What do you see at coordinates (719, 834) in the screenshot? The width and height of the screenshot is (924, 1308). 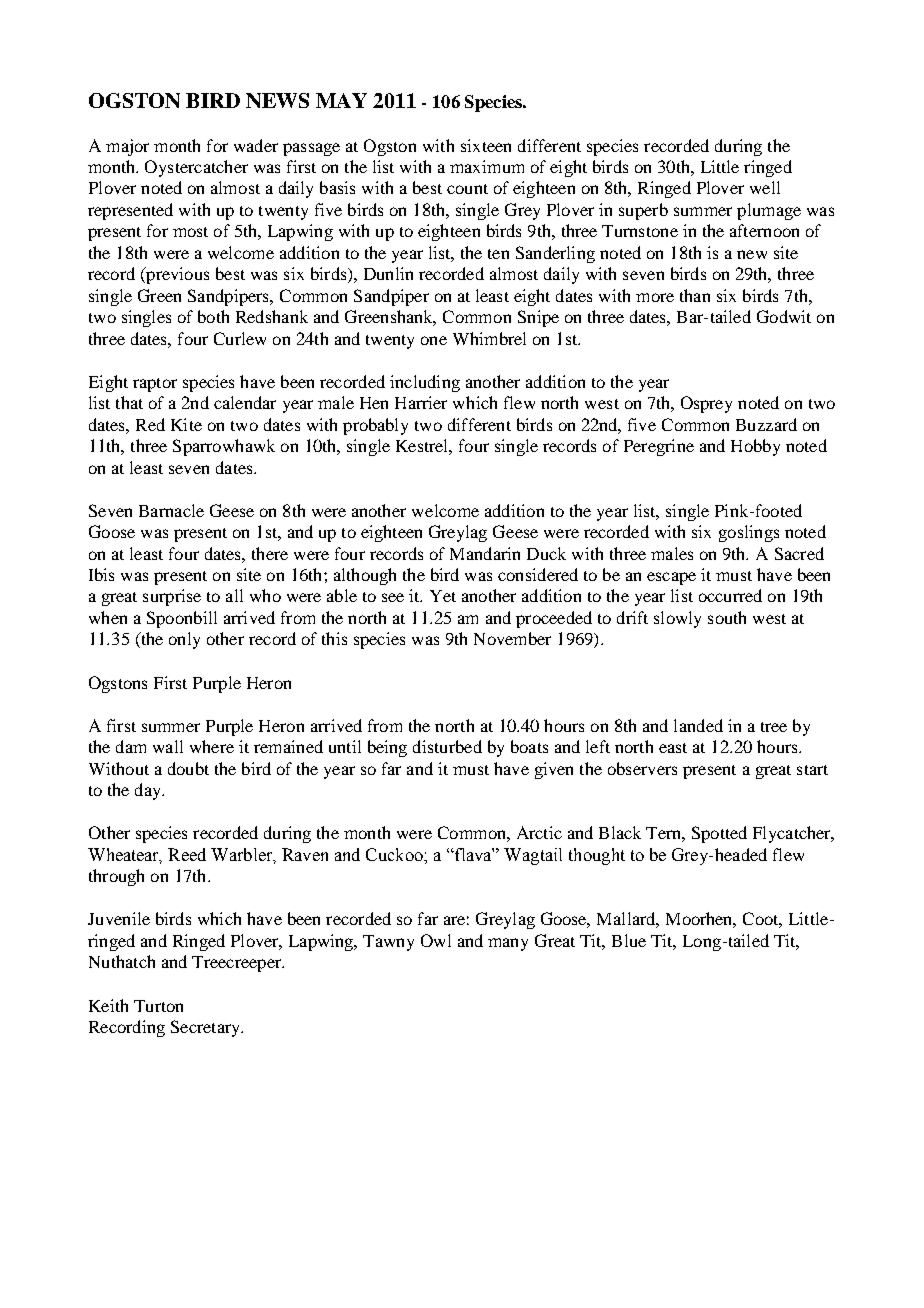 I see `Spotted` at bounding box center [719, 834].
